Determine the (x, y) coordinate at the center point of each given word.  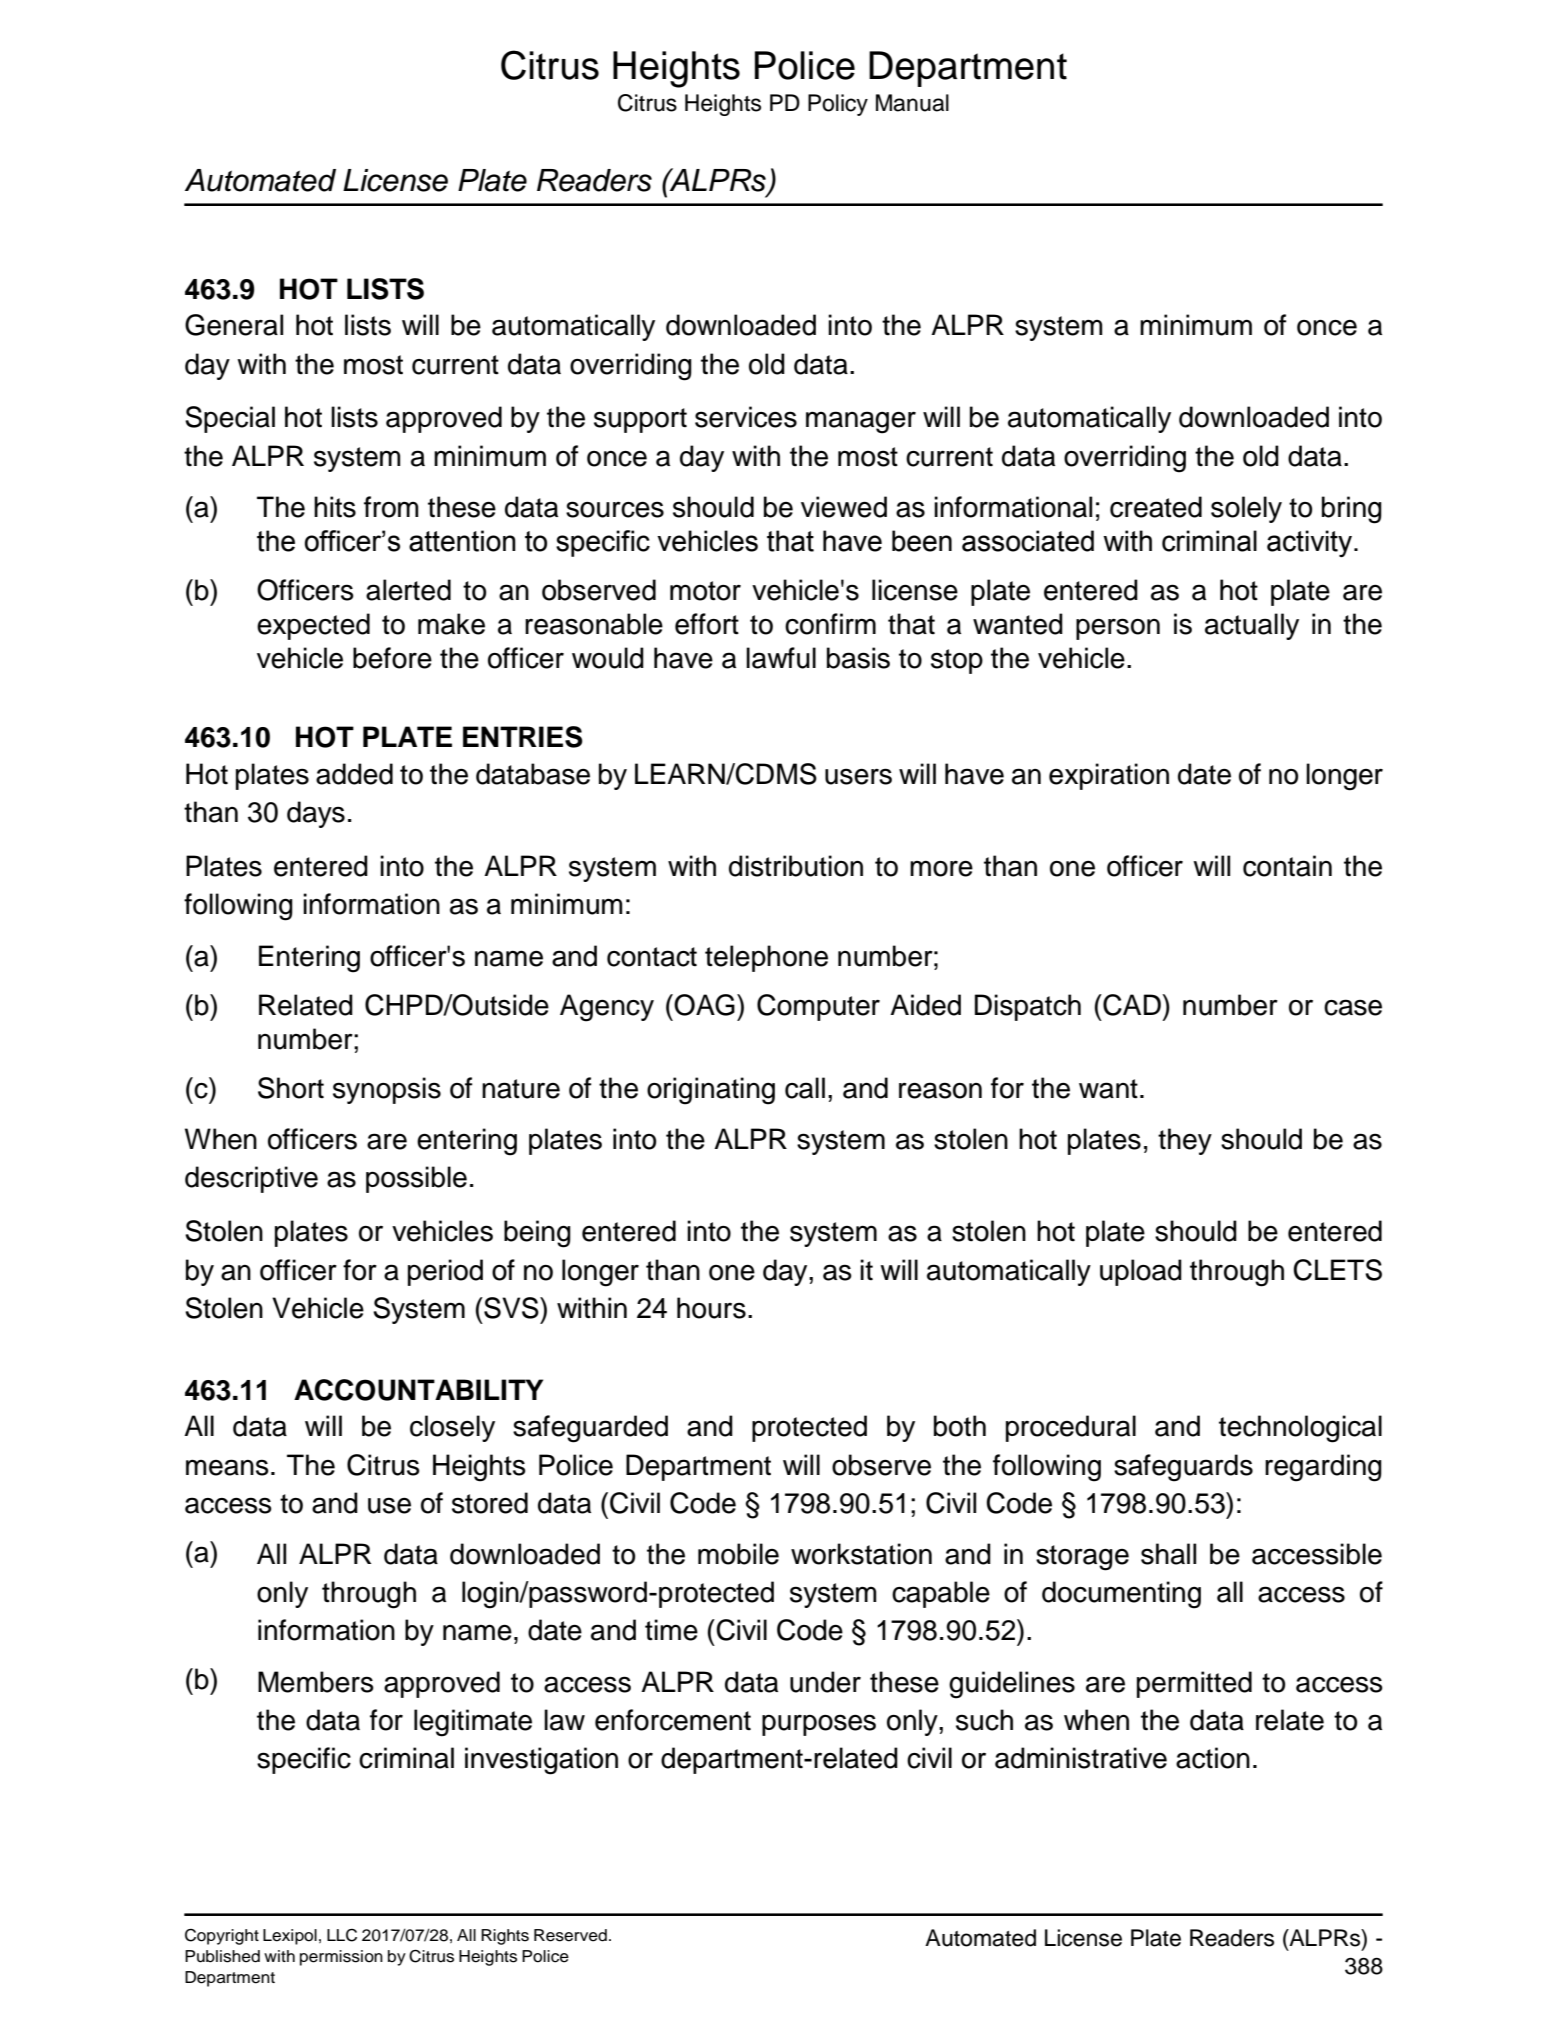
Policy (838, 105)
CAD (1132, 1005)
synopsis (387, 1090)
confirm (830, 624)
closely (452, 1428)
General (234, 325)
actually (1252, 626)
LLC (342, 1935)
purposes (819, 1725)
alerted (408, 590)
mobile (738, 1554)
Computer (818, 1007)
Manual (912, 103)
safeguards (1183, 1468)
